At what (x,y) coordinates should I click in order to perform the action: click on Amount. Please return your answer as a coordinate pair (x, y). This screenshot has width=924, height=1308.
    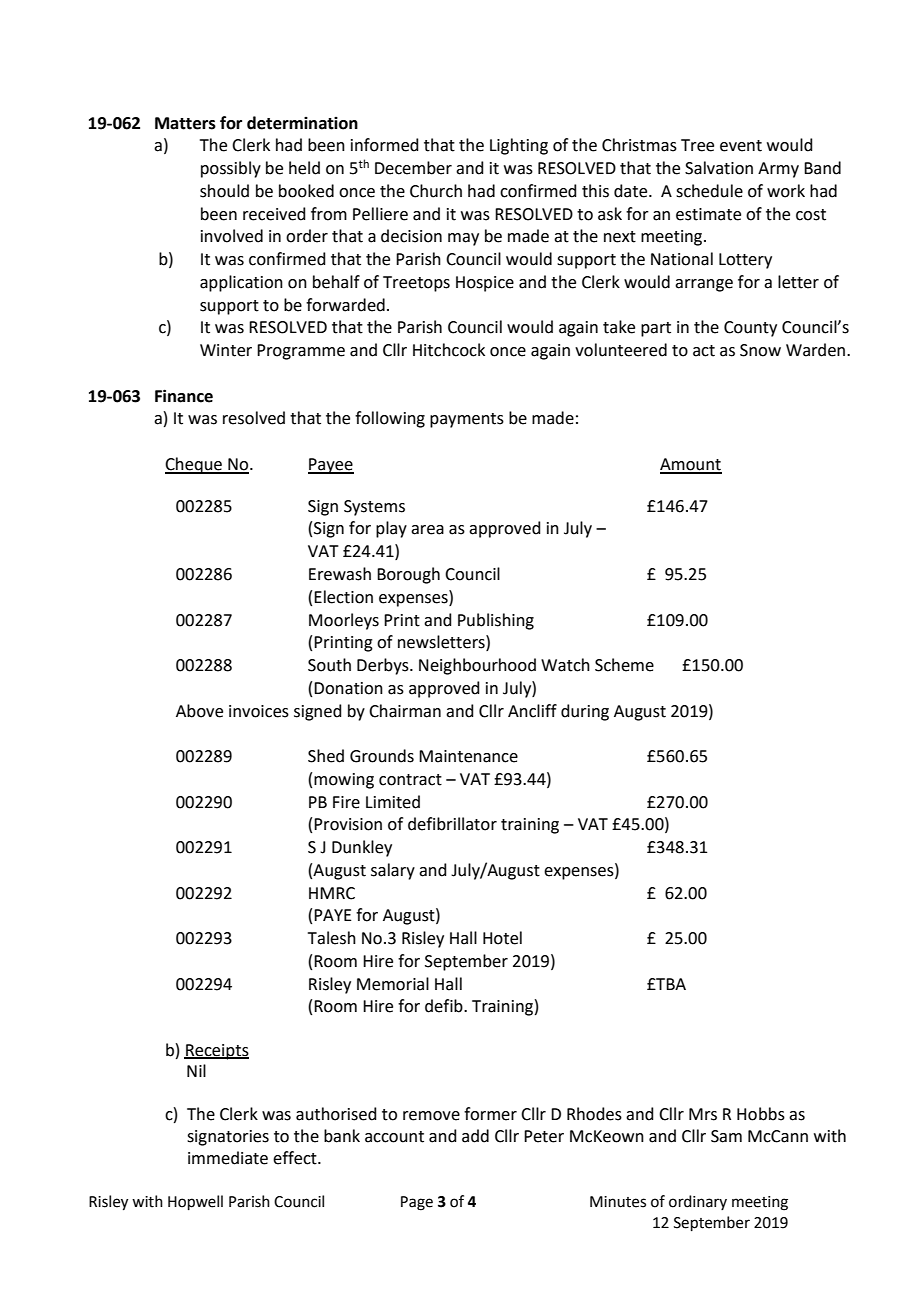
    Looking at the image, I should click on (691, 465).
